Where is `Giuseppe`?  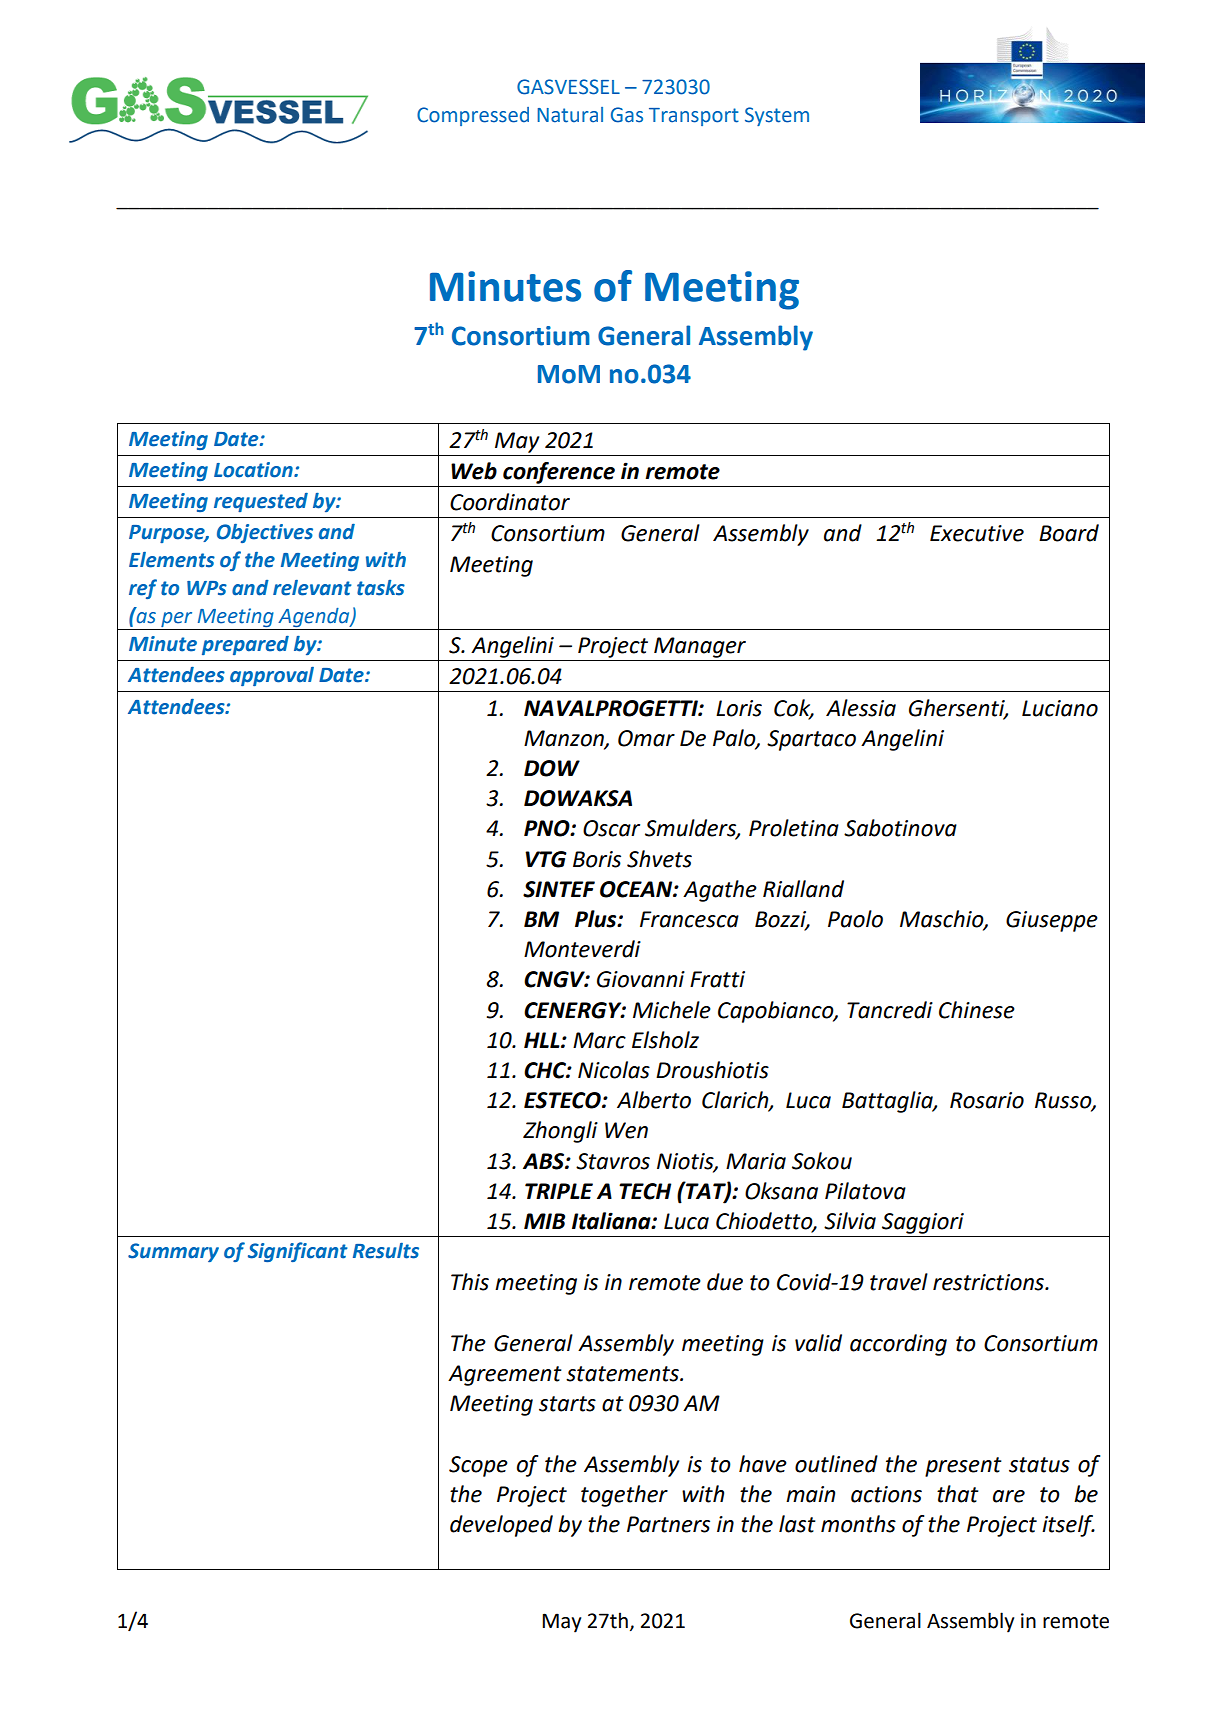
Giuseppe is located at coordinates (1052, 921).
